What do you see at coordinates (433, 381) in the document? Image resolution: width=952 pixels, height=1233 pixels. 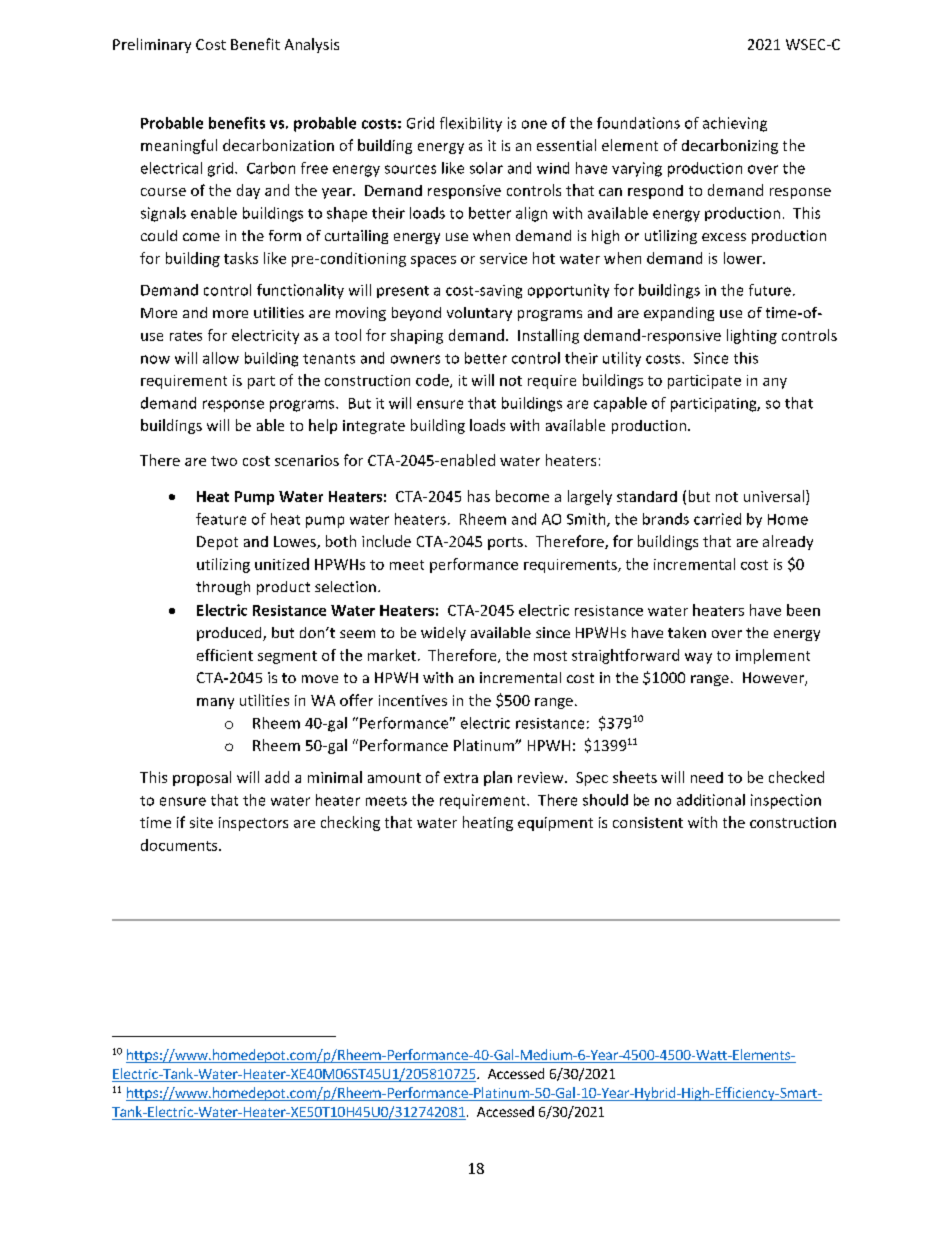 I see `code` at bounding box center [433, 381].
